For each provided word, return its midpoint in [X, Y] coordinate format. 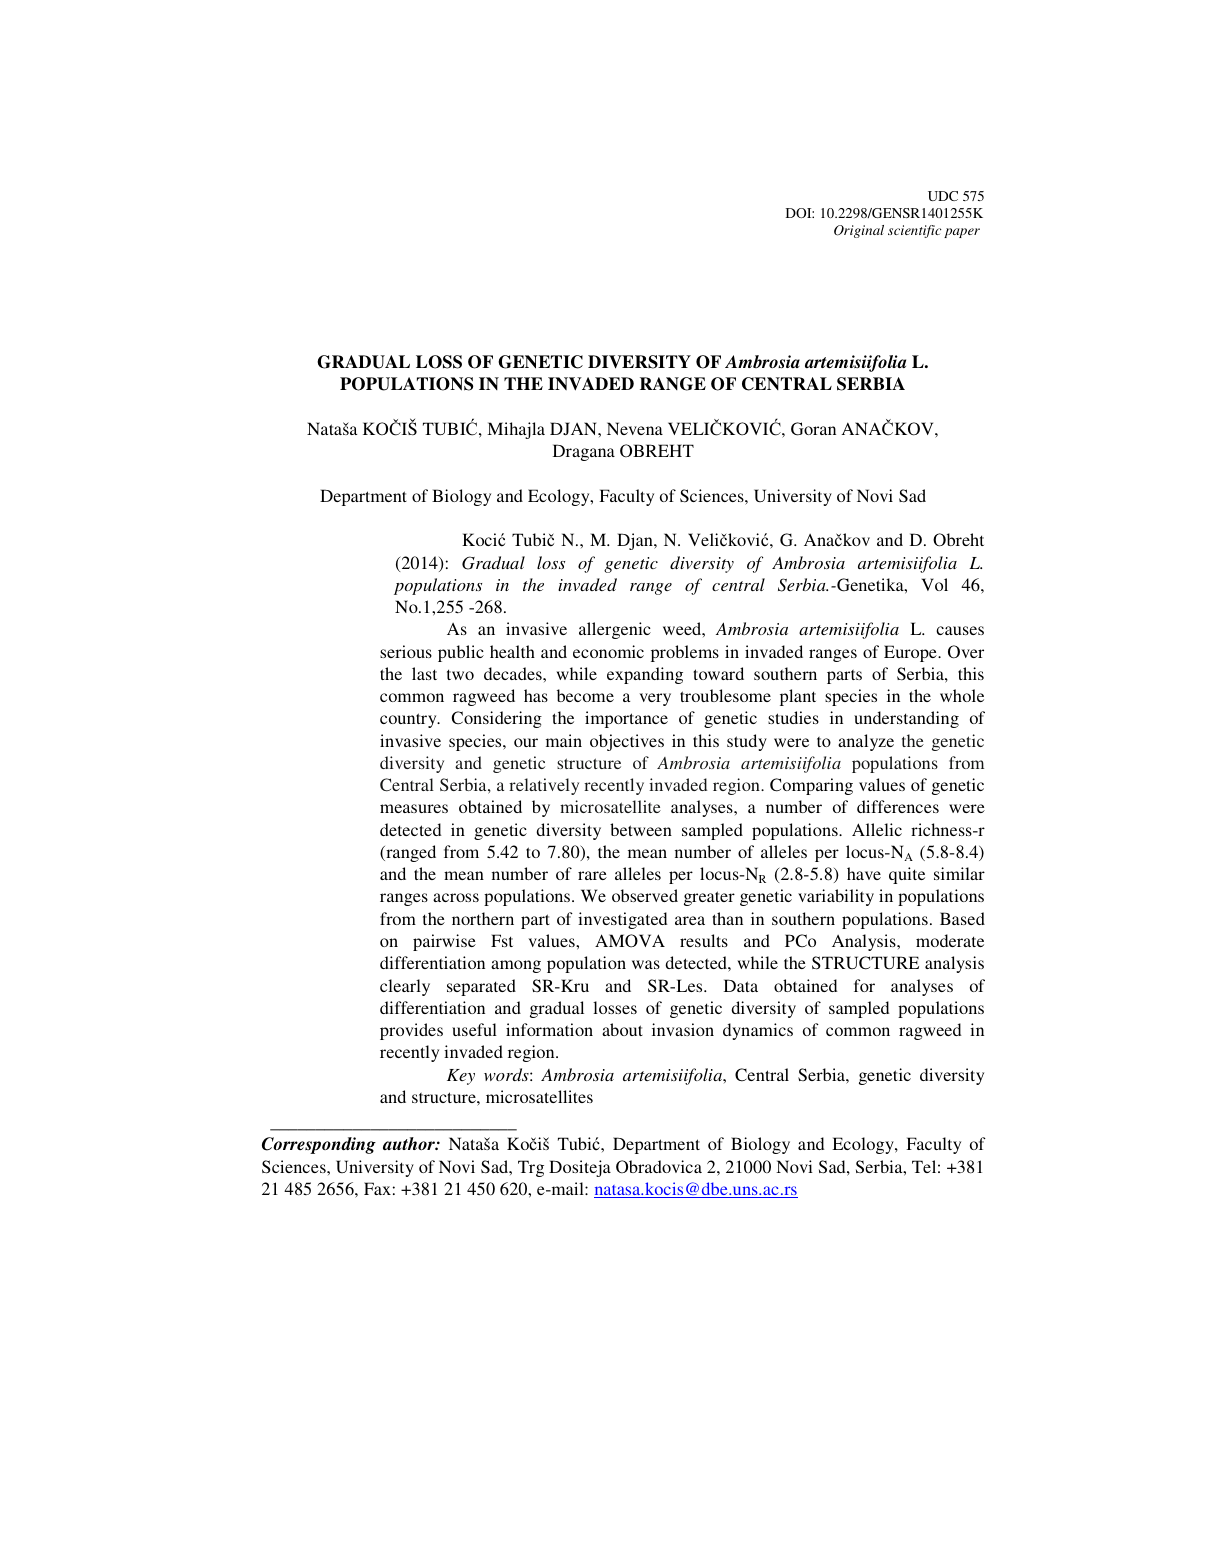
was [646, 964]
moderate [950, 940]
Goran [813, 429]
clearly [405, 987]
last [424, 673]
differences [898, 806]
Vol [935, 584]
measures [414, 808]
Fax [377, 1188]
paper [962, 233]
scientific [915, 231]
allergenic [615, 630]
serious [406, 651]
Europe [911, 653]
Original [859, 231]
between [641, 829]
